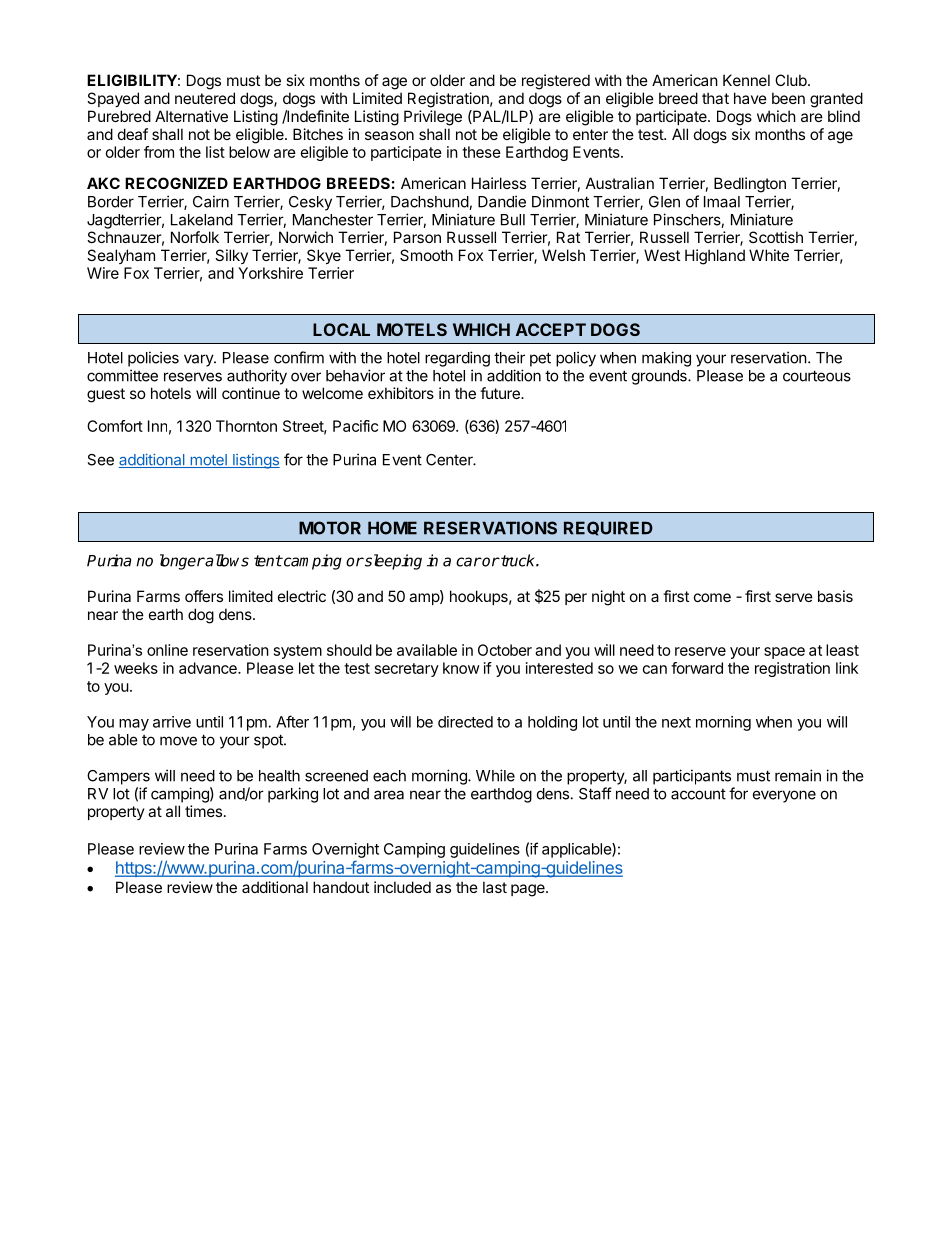 The height and width of the screenshot is (1233, 952). Describe the element at coordinates (608, 528) in the screenshot. I see `REQUIRED` at that location.
